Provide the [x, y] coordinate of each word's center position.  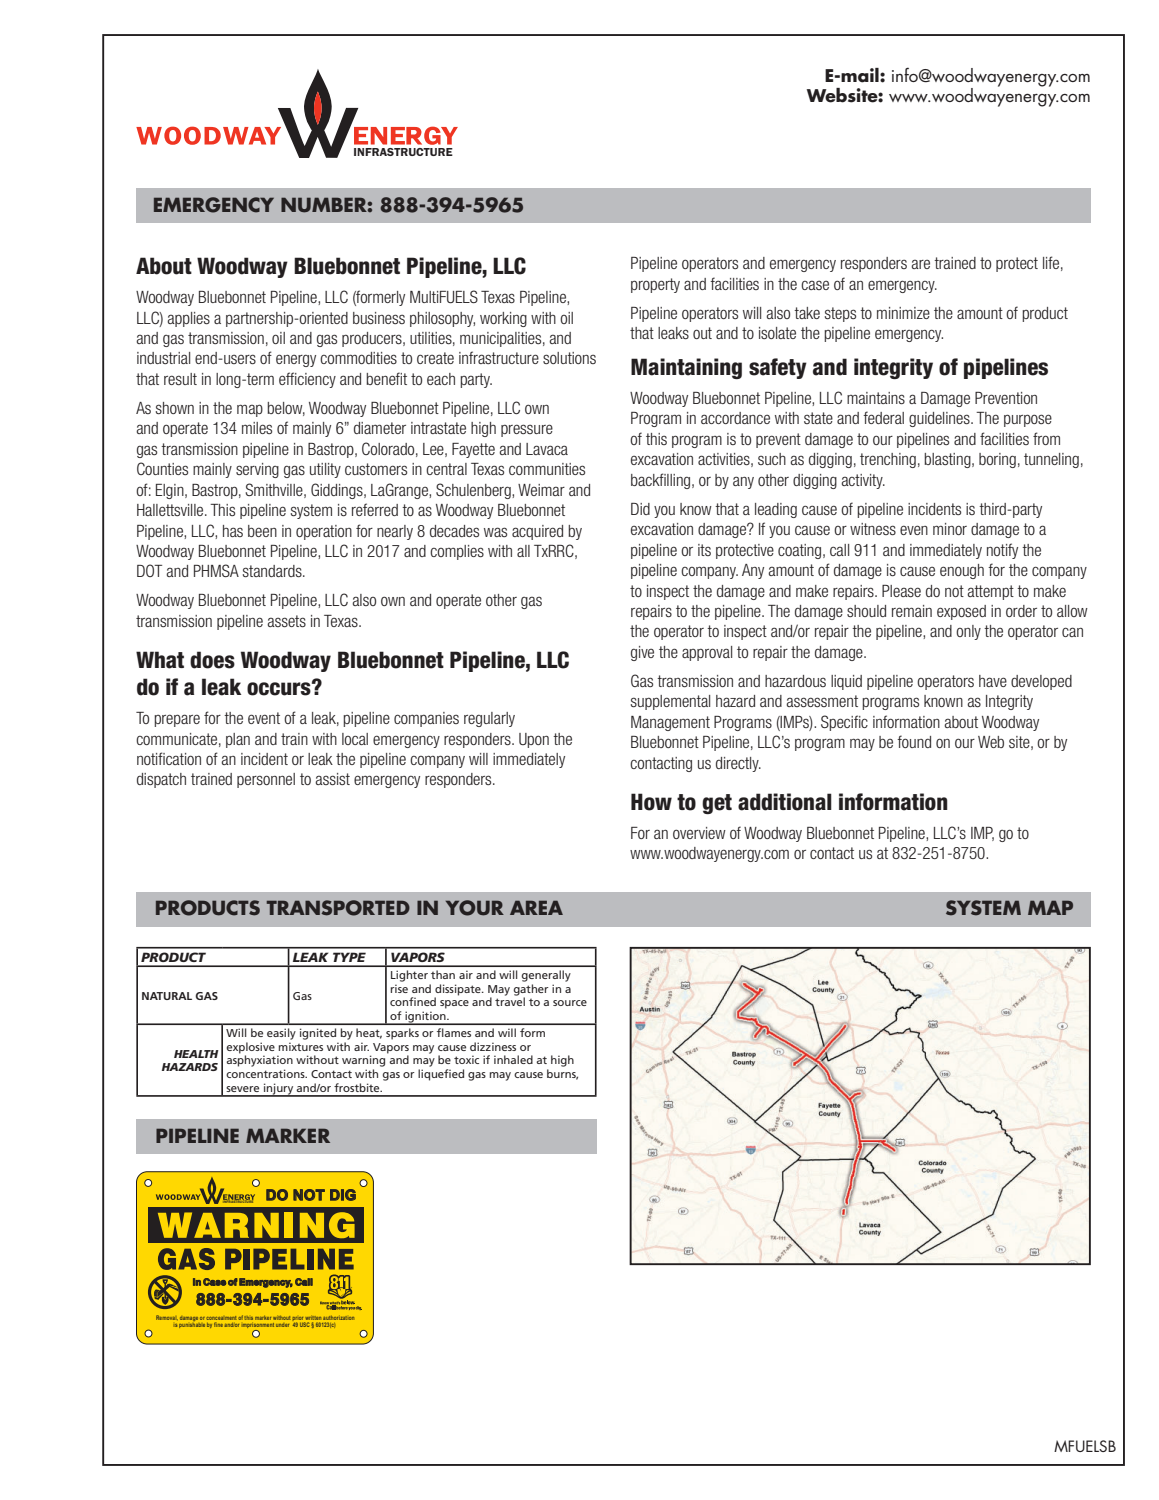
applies [188, 319]
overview [699, 833]
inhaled [513, 1059]
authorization [338, 1319]
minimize [903, 313]
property [655, 285]
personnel [266, 780]
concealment [221, 1319]
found [914, 741]
